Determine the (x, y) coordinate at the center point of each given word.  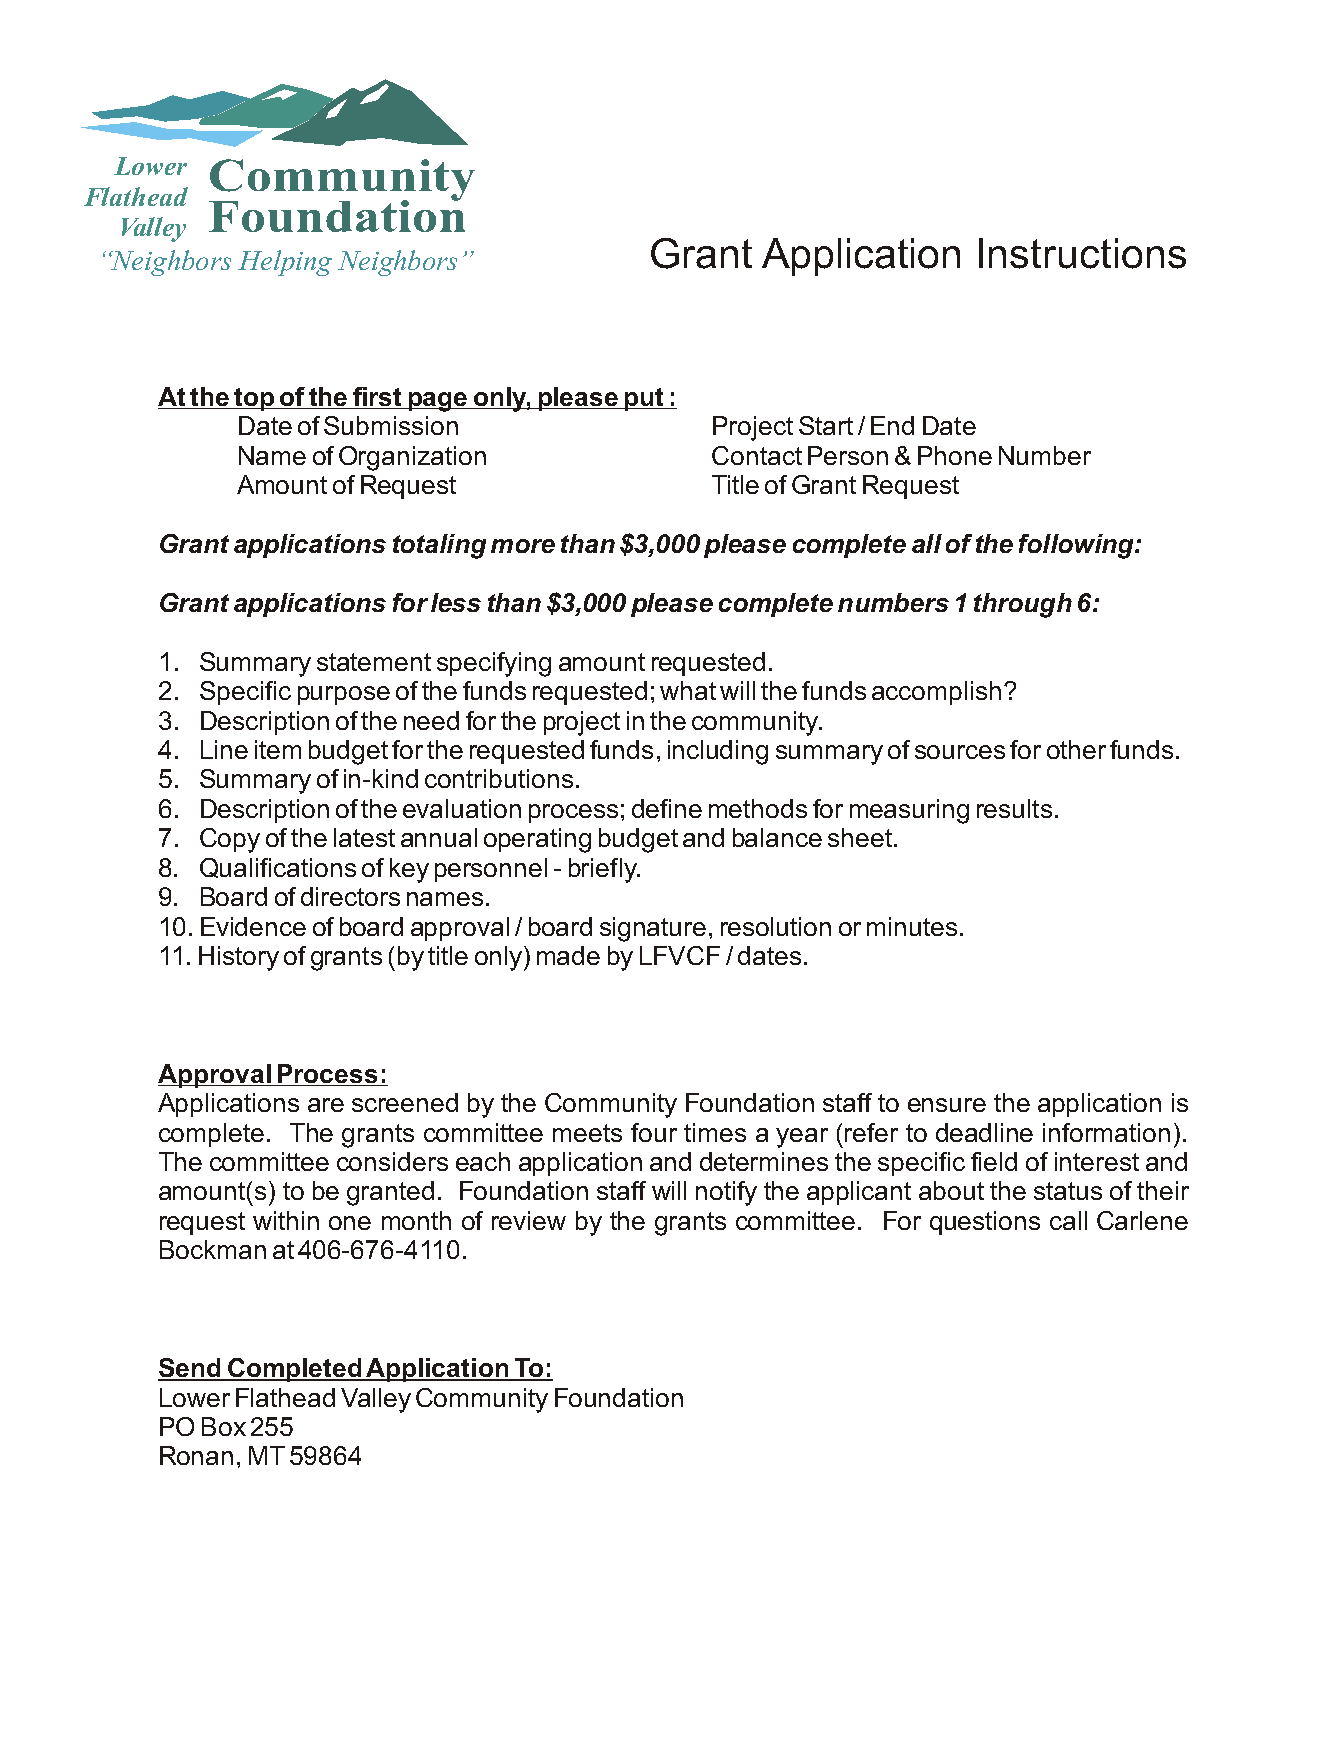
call (1068, 1220)
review (529, 1220)
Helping (285, 263)
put (644, 399)
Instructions (1082, 253)
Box (224, 1426)
